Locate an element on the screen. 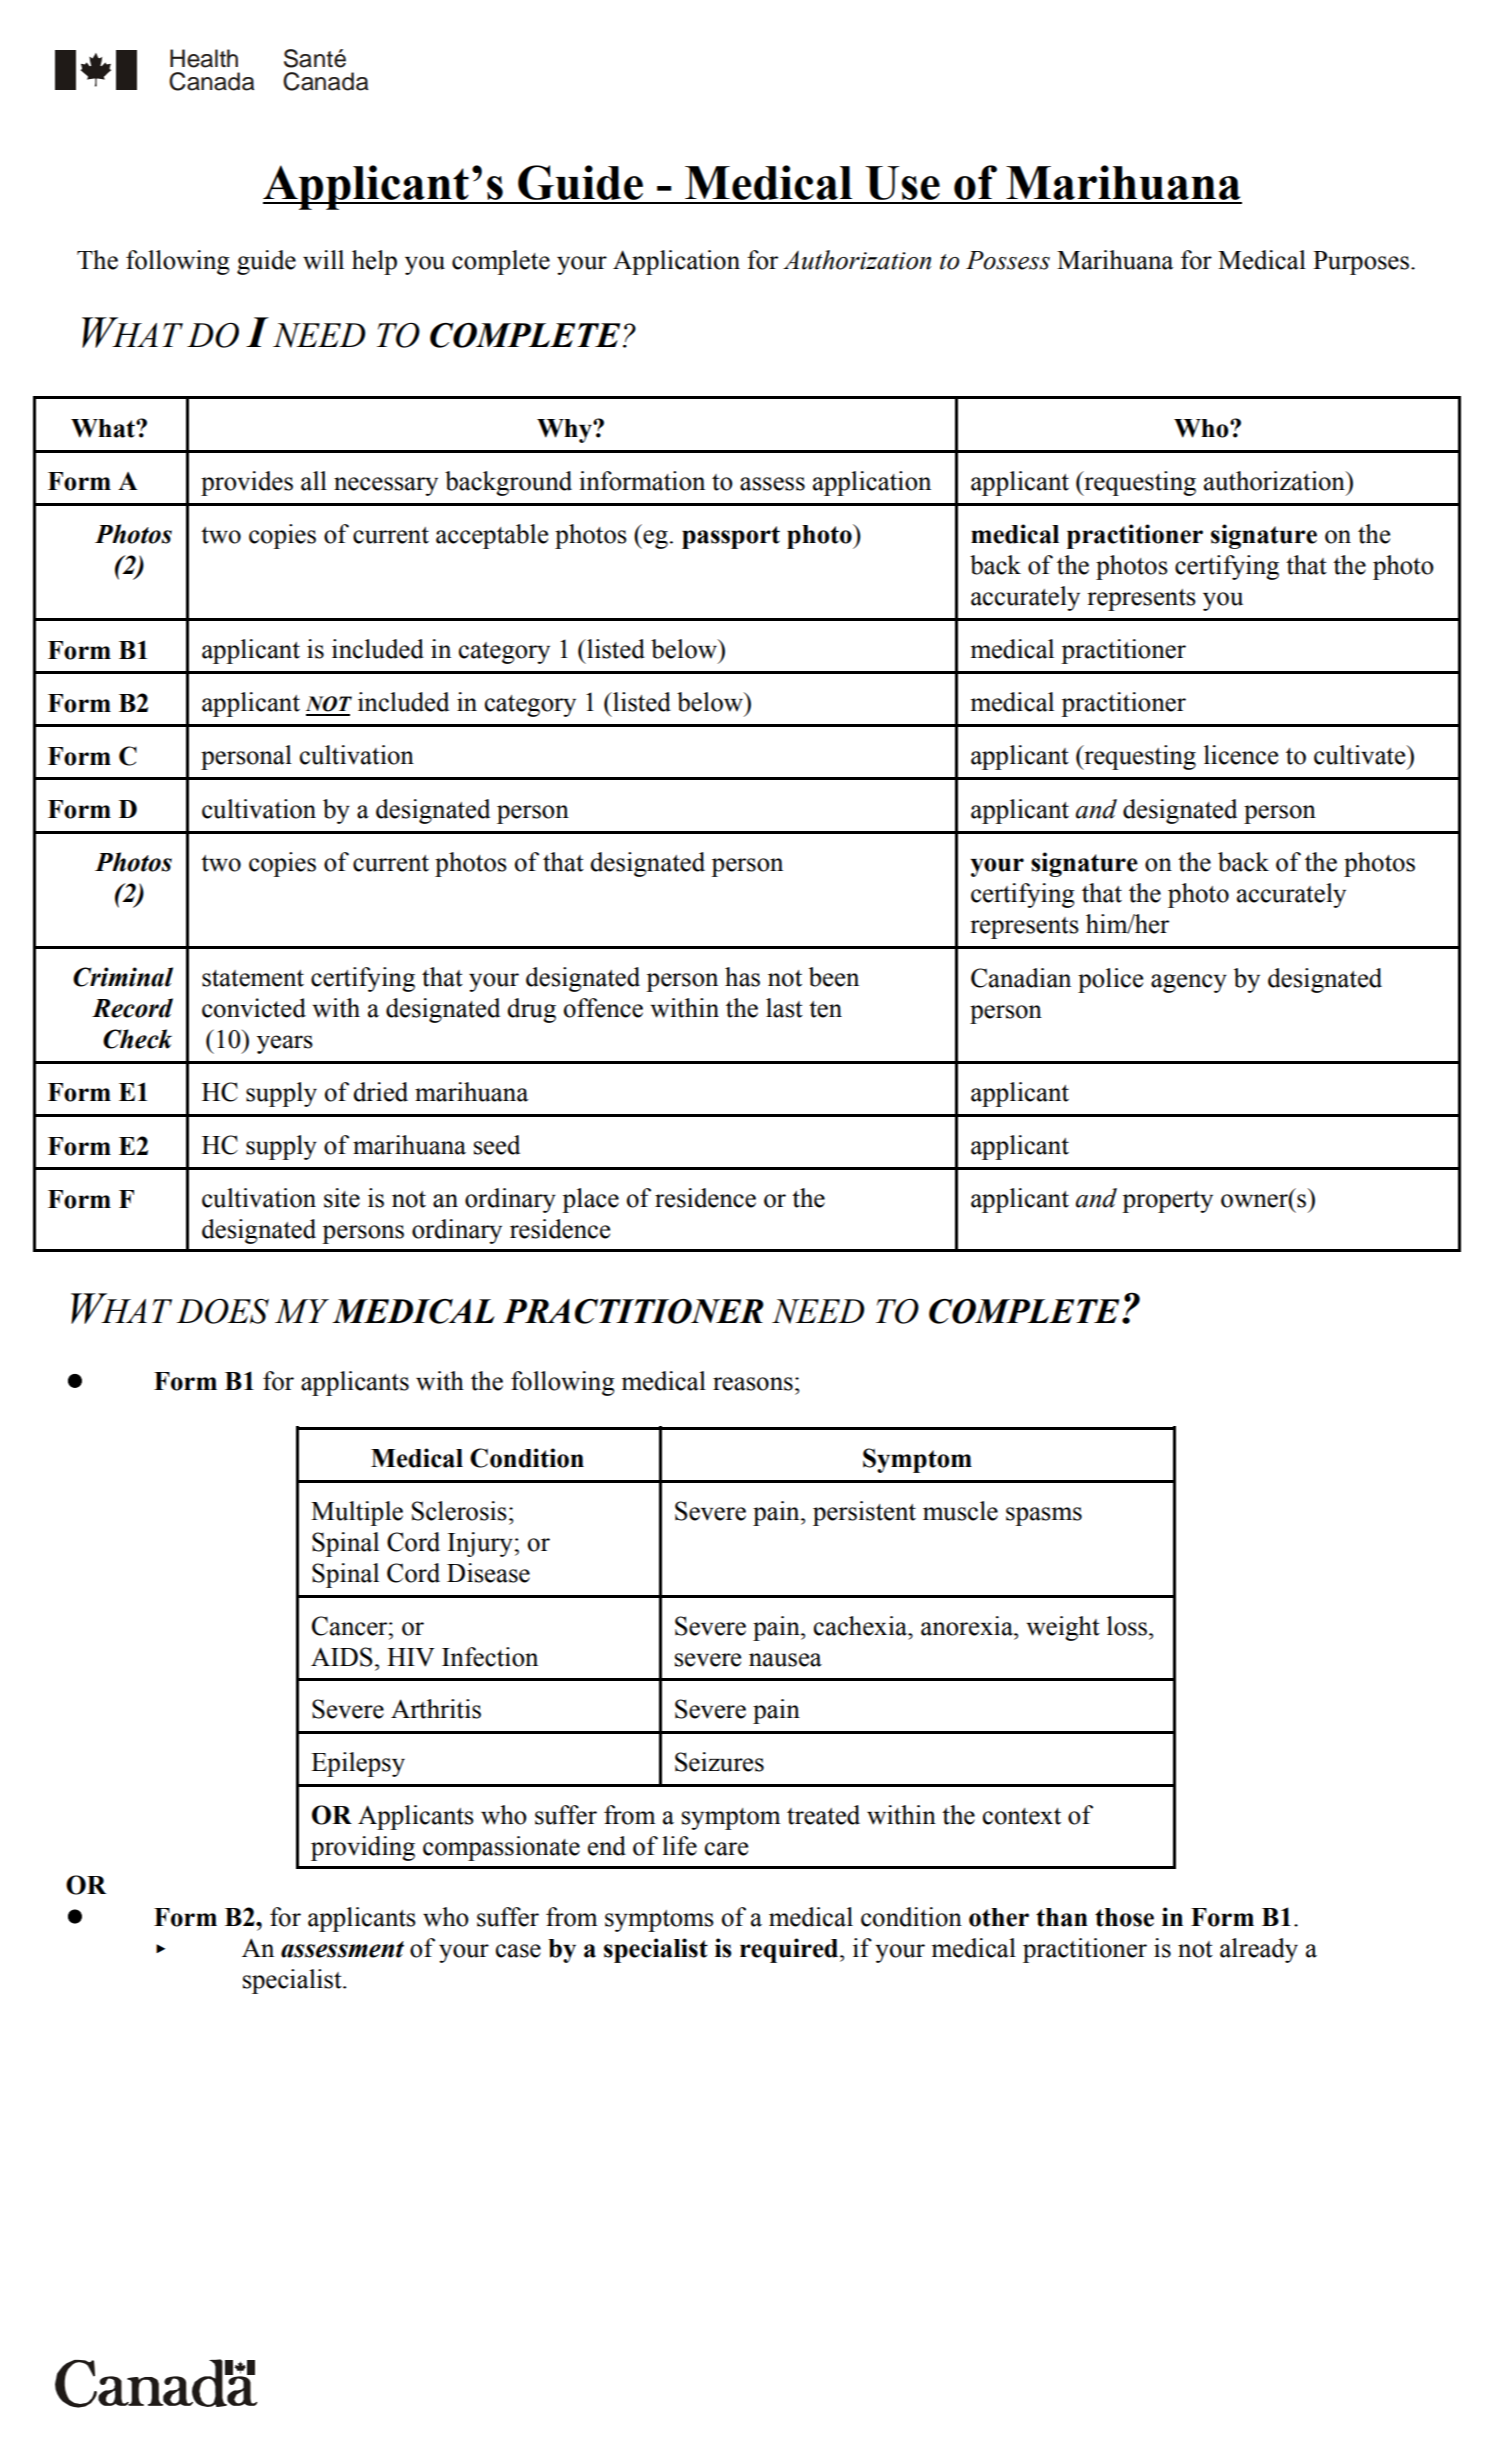 The width and height of the screenshot is (1494, 2460). Possess is located at coordinates (1008, 260).
